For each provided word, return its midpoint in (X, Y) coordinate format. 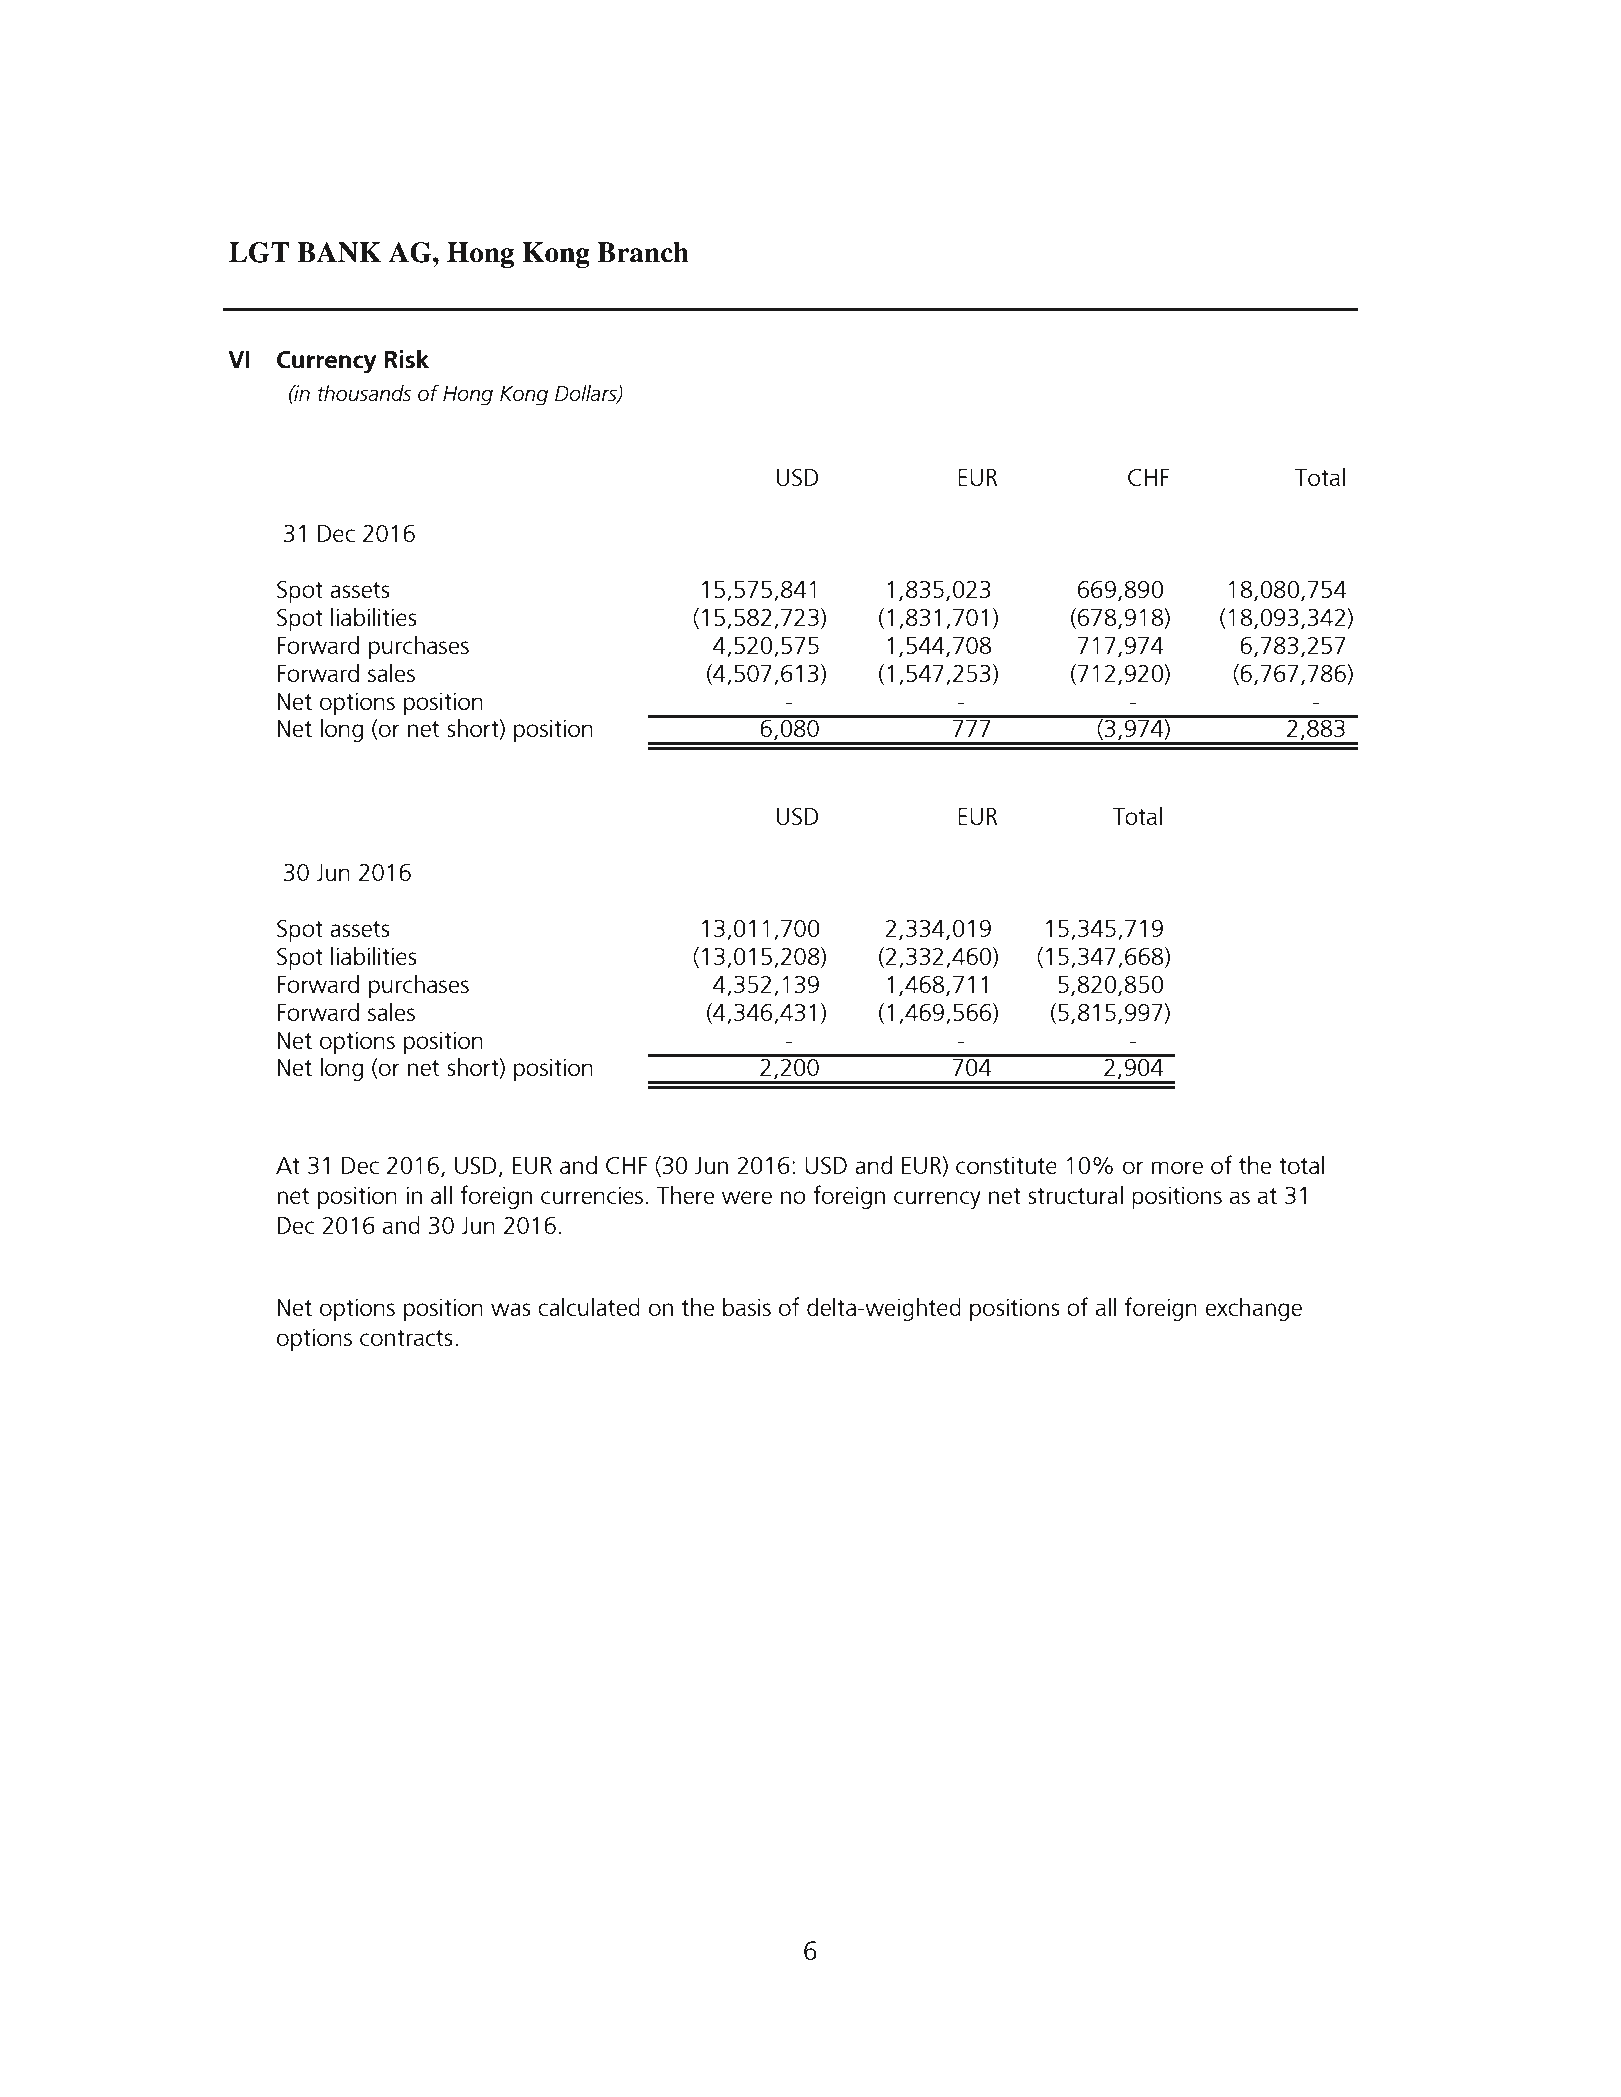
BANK (339, 252)
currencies (592, 1195)
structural (1075, 1195)
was (511, 1309)
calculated (589, 1307)
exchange (1254, 1309)
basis (747, 1307)
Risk (407, 359)
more (1177, 1167)
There (686, 1195)
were (747, 1197)
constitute (1006, 1165)
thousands (365, 392)
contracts (406, 1338)
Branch (643, 252)
